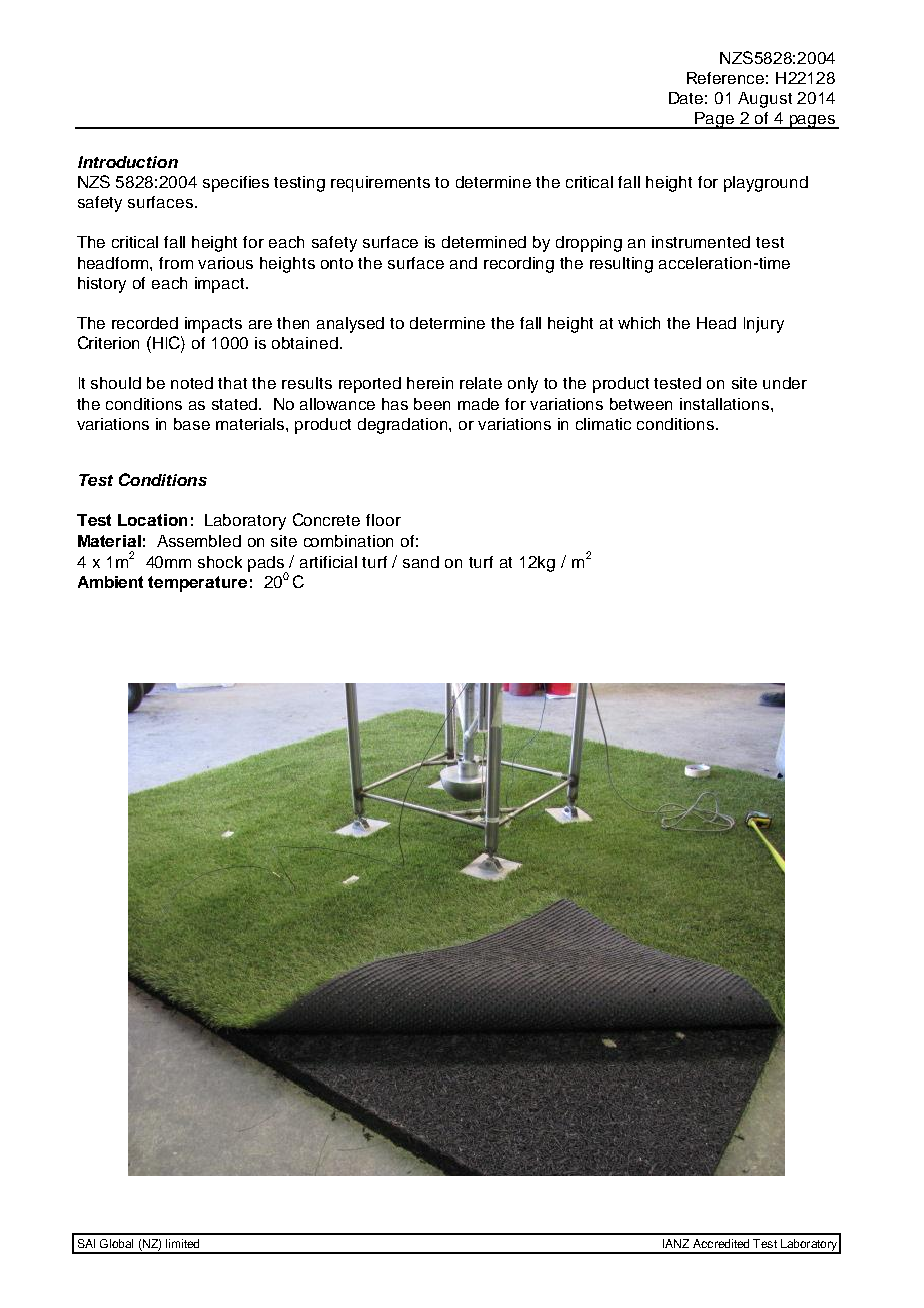 The height and width of the document is (1308, 924). I want to click on climatic, so click(603, 424).
